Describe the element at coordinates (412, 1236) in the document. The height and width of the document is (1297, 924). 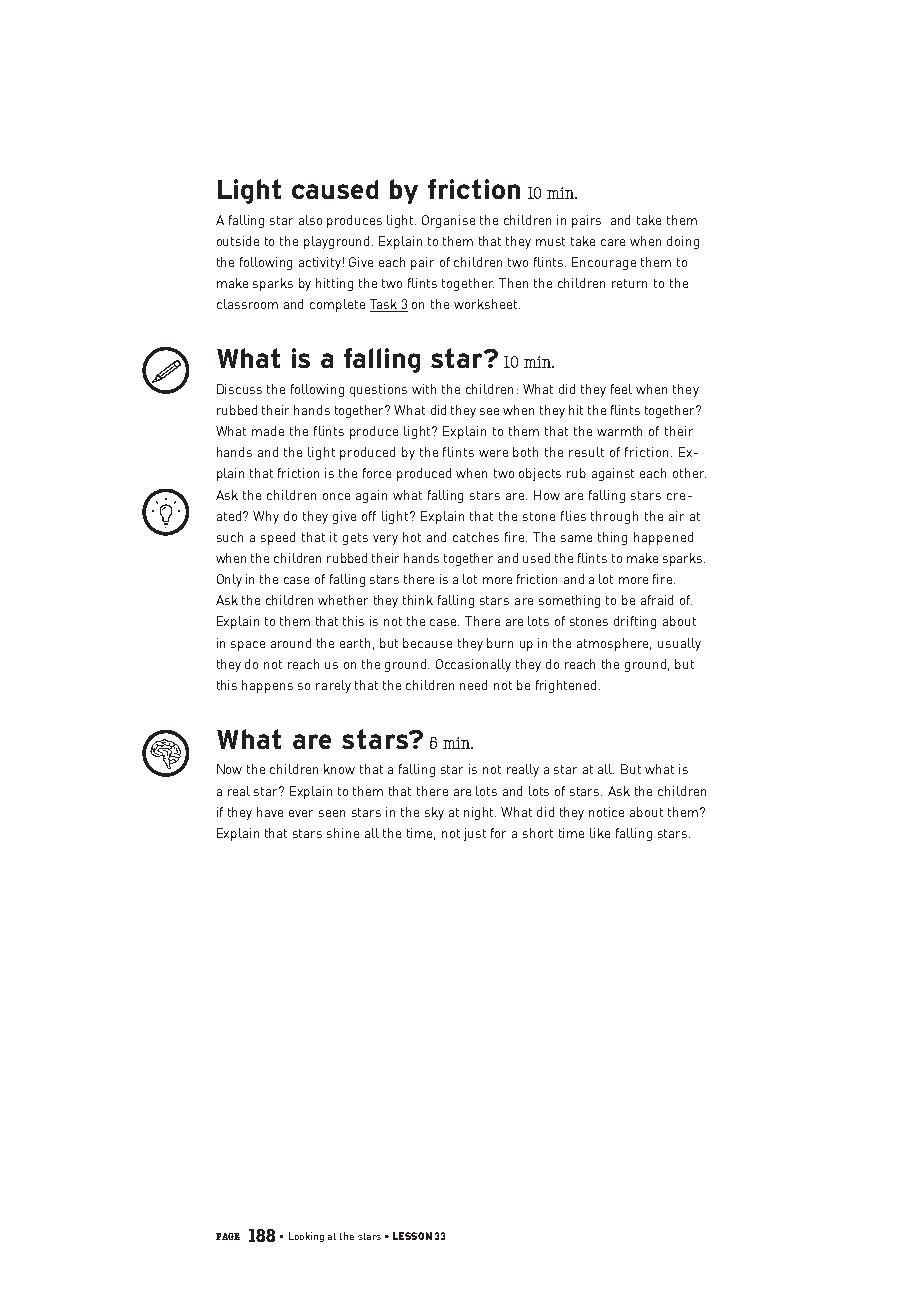
I see `LESSON` at that location.
